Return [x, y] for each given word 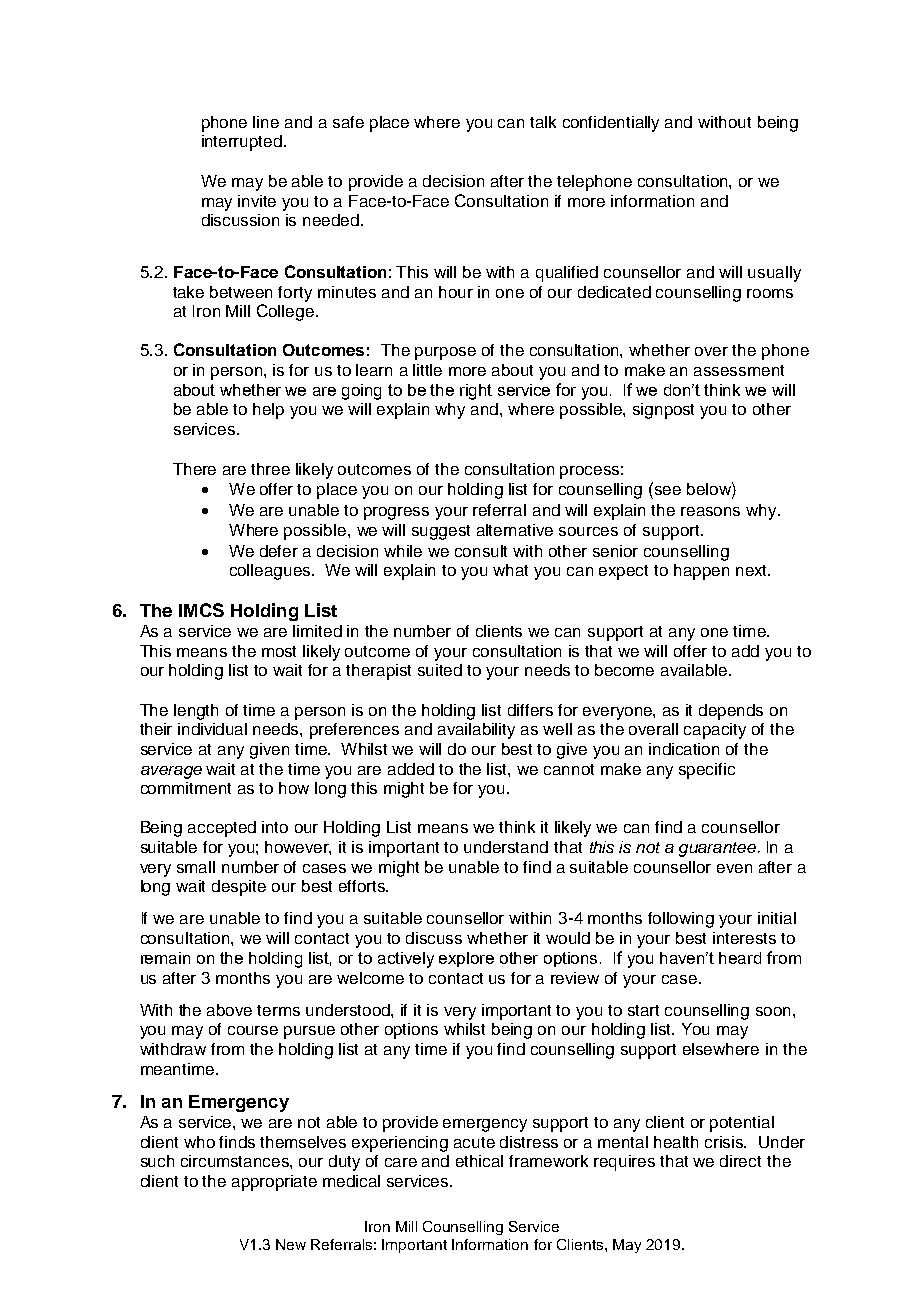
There [194, 469]
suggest [441, 532]
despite [239, 888]
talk [543, 122]
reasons [710, 511]
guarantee [719, 849]
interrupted [242, 143]
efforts [363, 886]
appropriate [274, 1183]
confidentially [611, 124]
